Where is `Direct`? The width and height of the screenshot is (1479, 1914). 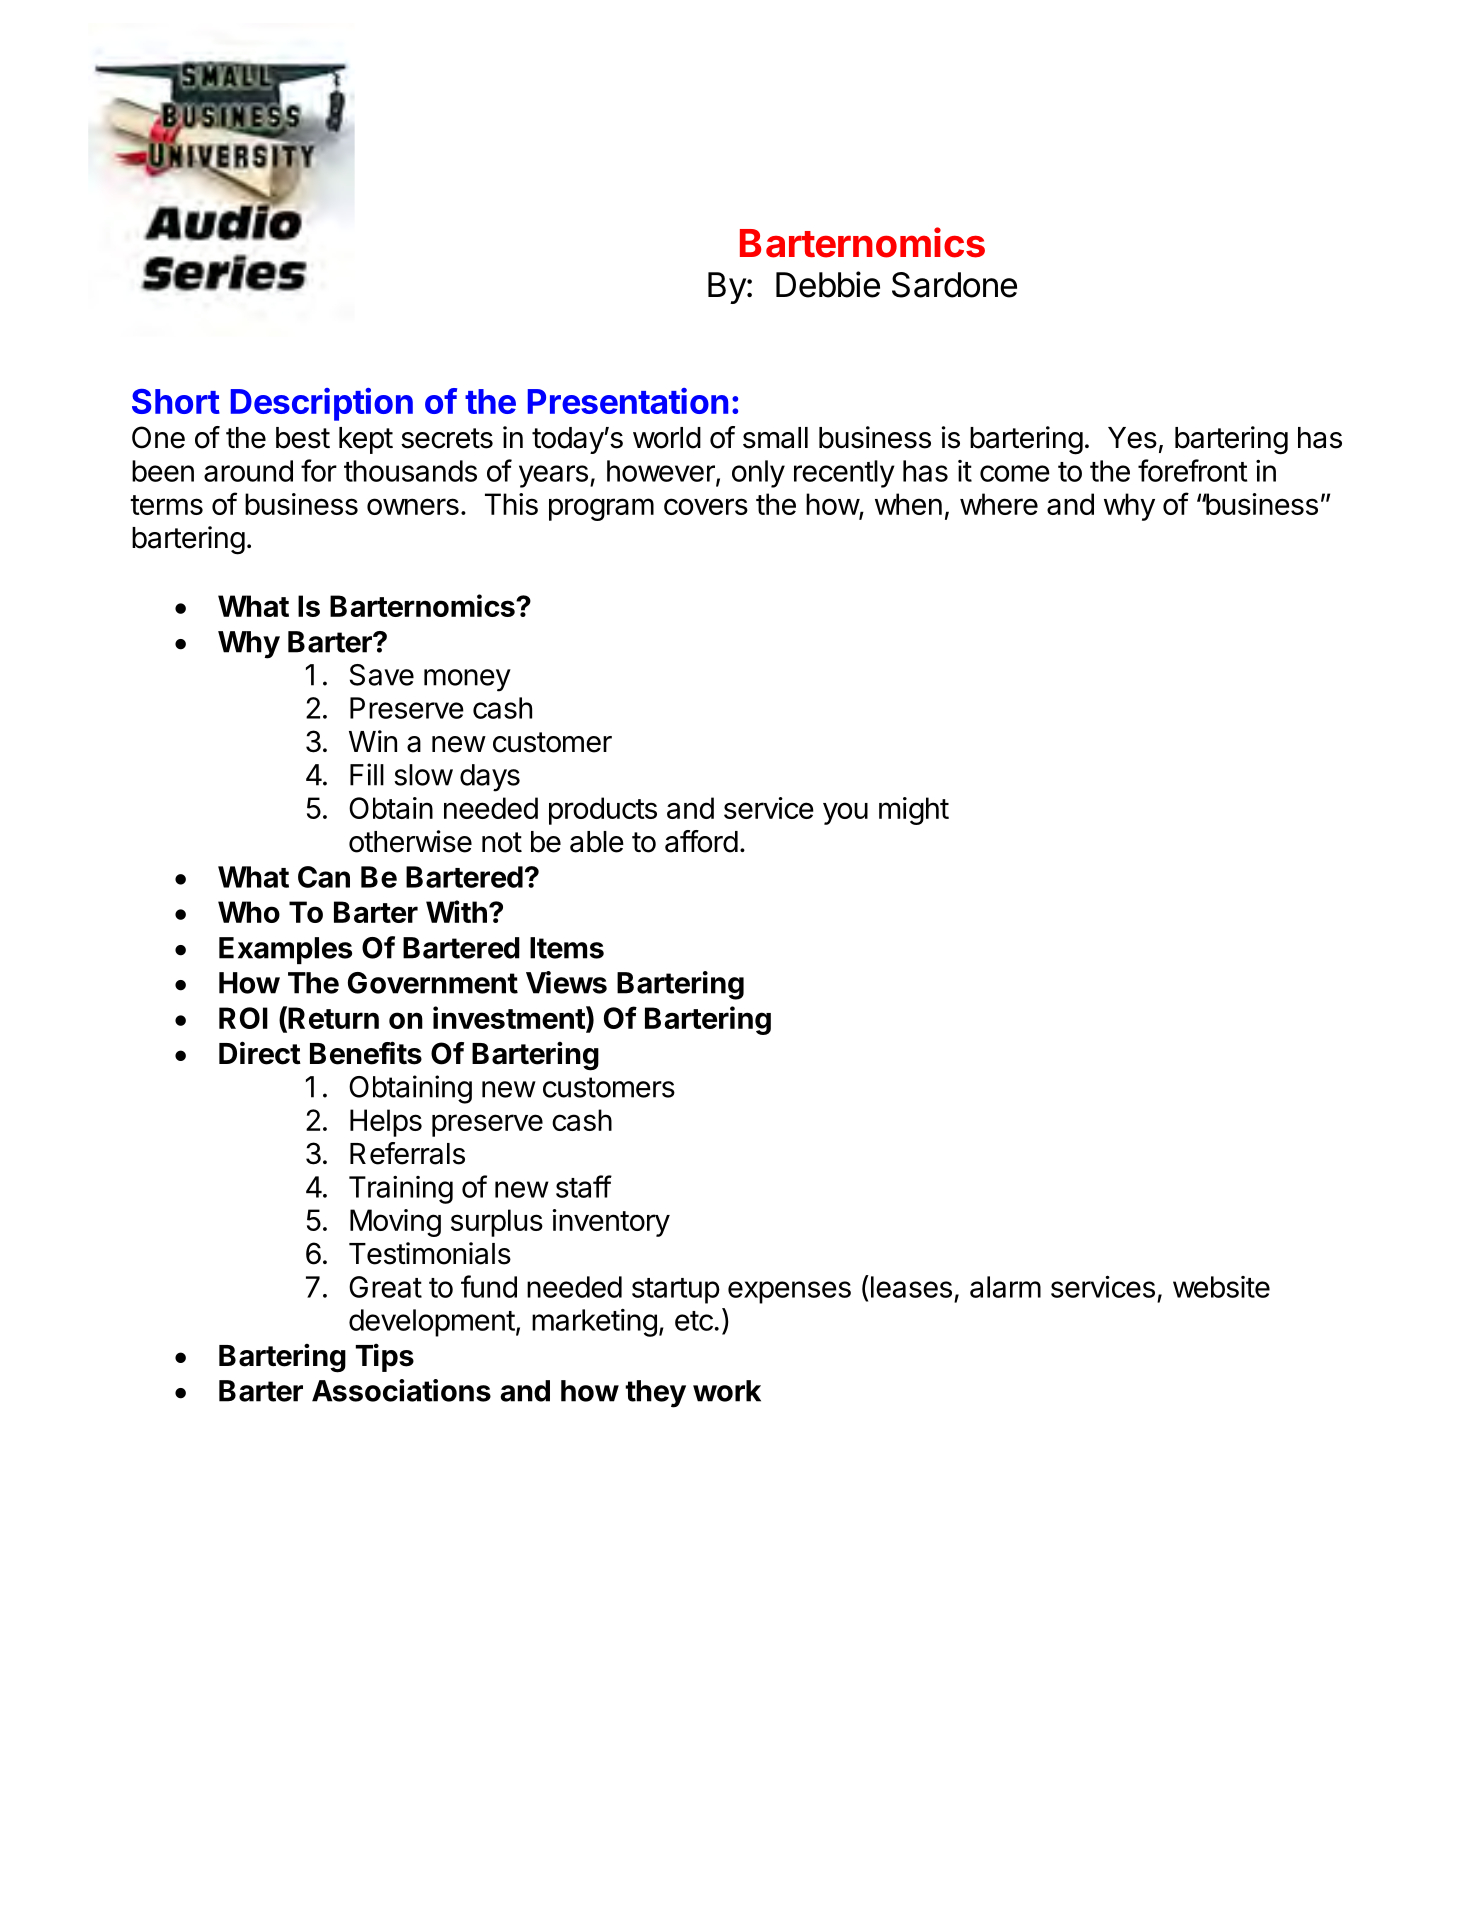
Direct is located at coordinates (260, 1053).
